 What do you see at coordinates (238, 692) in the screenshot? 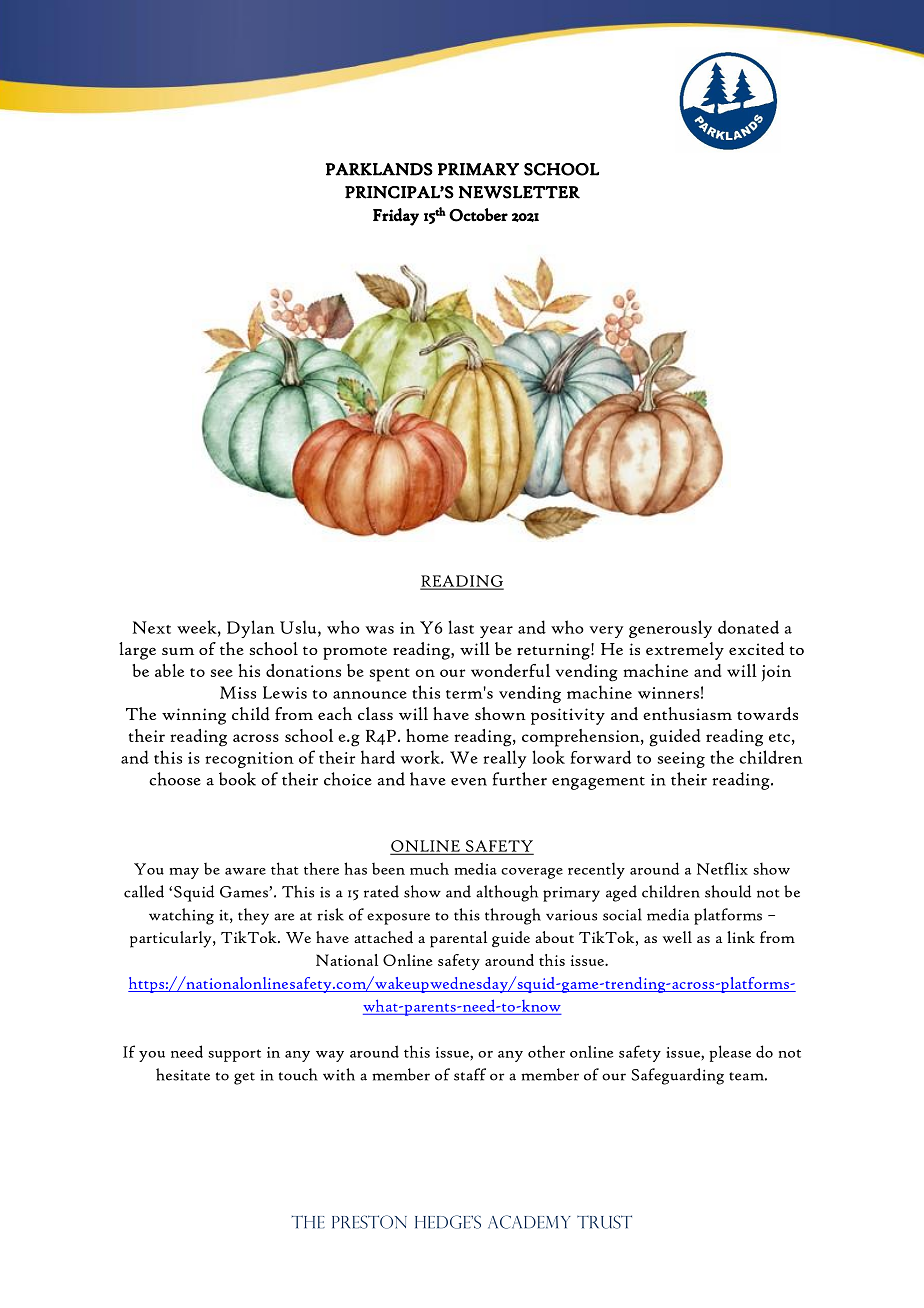
I see `Miss` at bounding box center [238, 692].
